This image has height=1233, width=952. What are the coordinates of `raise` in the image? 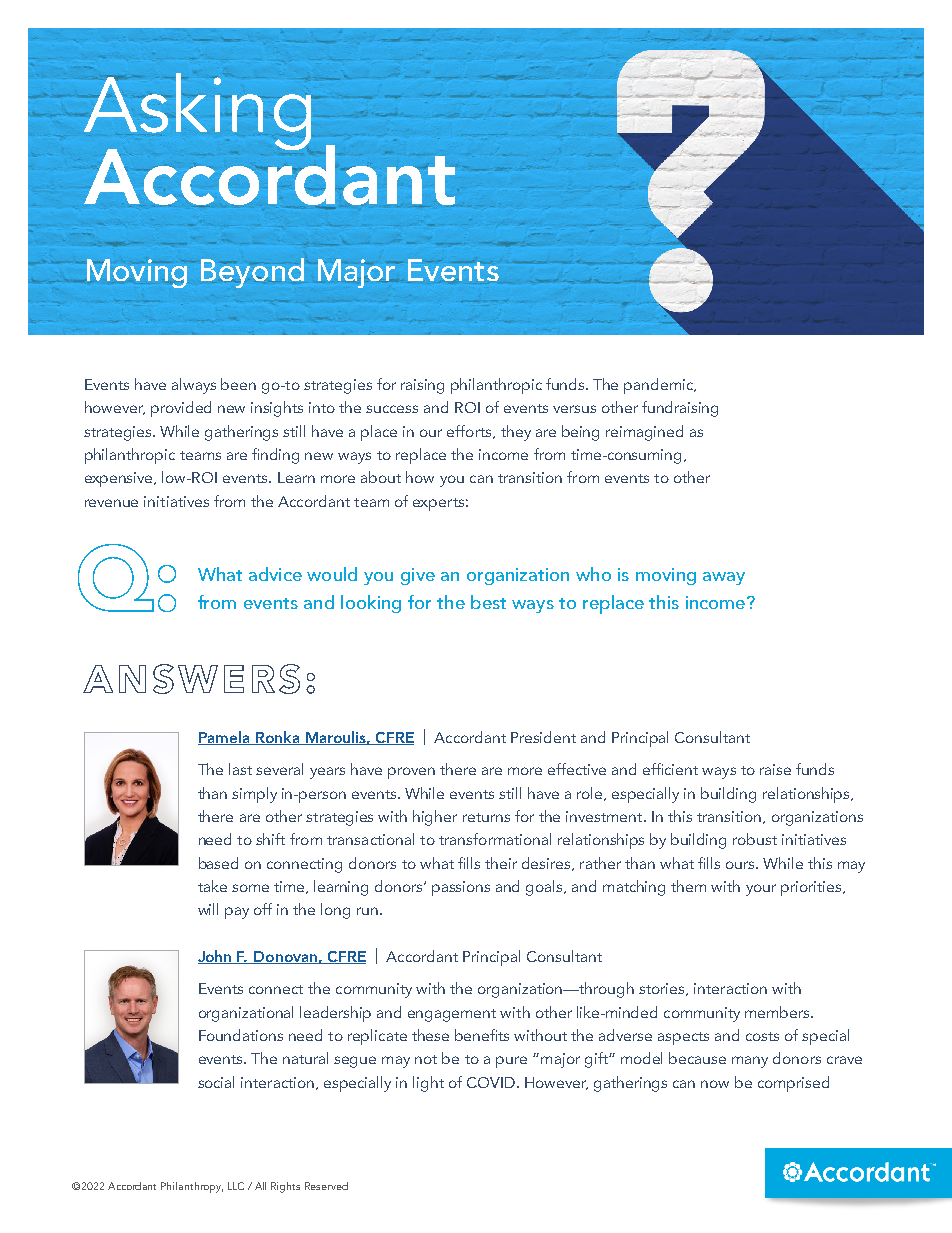 It's located at (775, 769).
